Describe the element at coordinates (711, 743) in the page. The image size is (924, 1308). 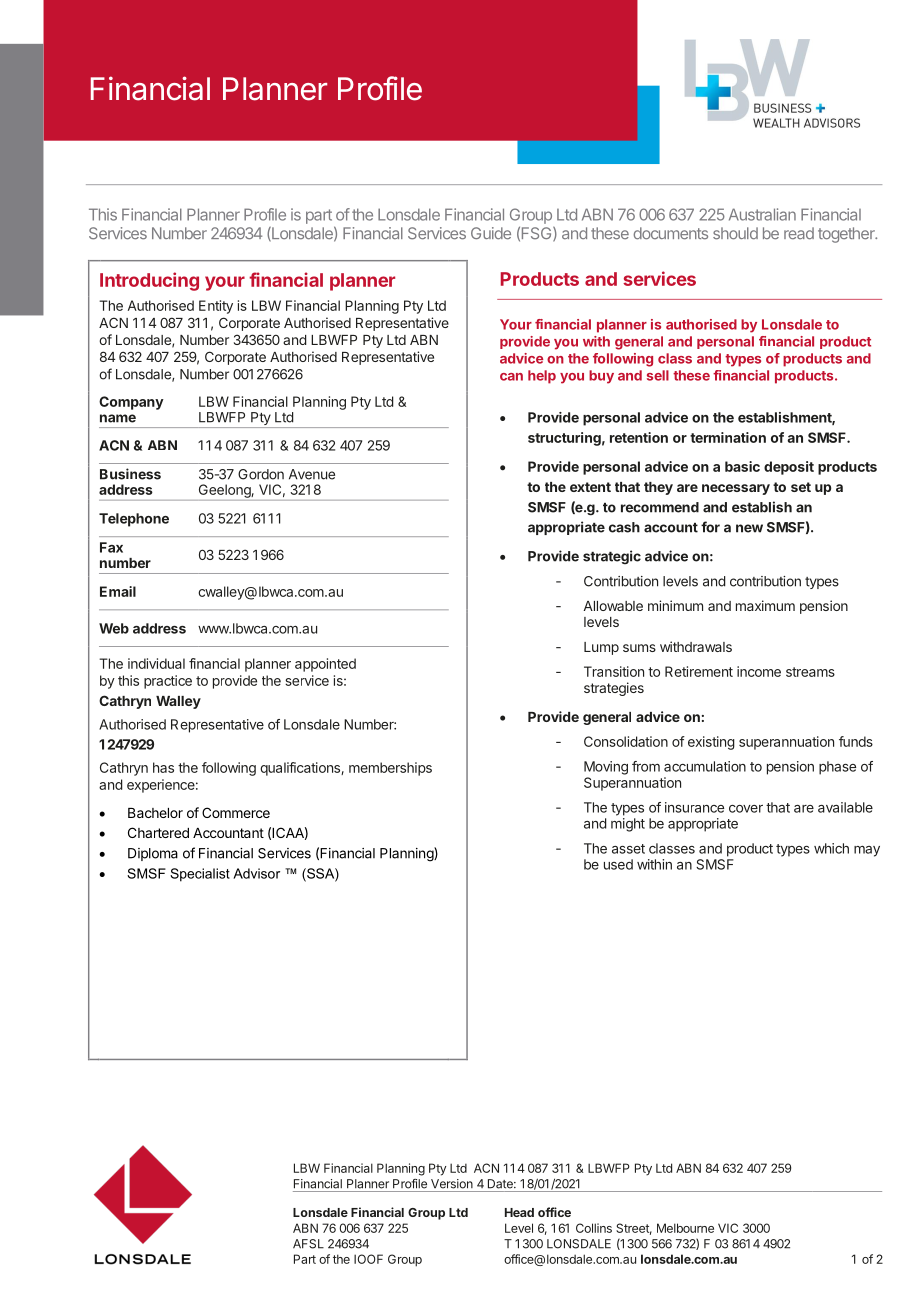
I see `existing` at that location.
